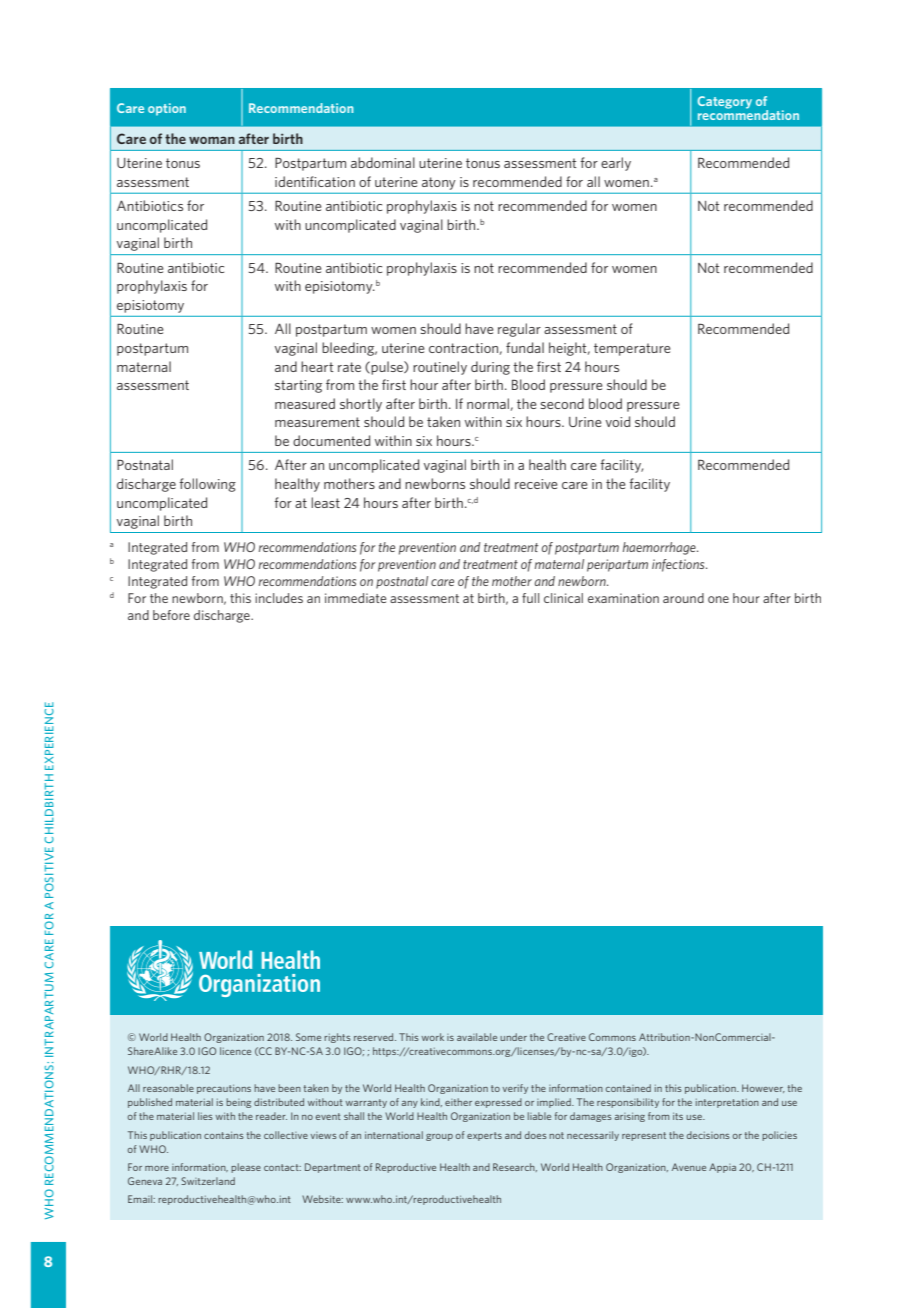 The height and width of the screenshot is (1308, 924). What do you see at coordinates (530, 598) in the screenshot?
I see `full` at bounding box center [530, 598].
